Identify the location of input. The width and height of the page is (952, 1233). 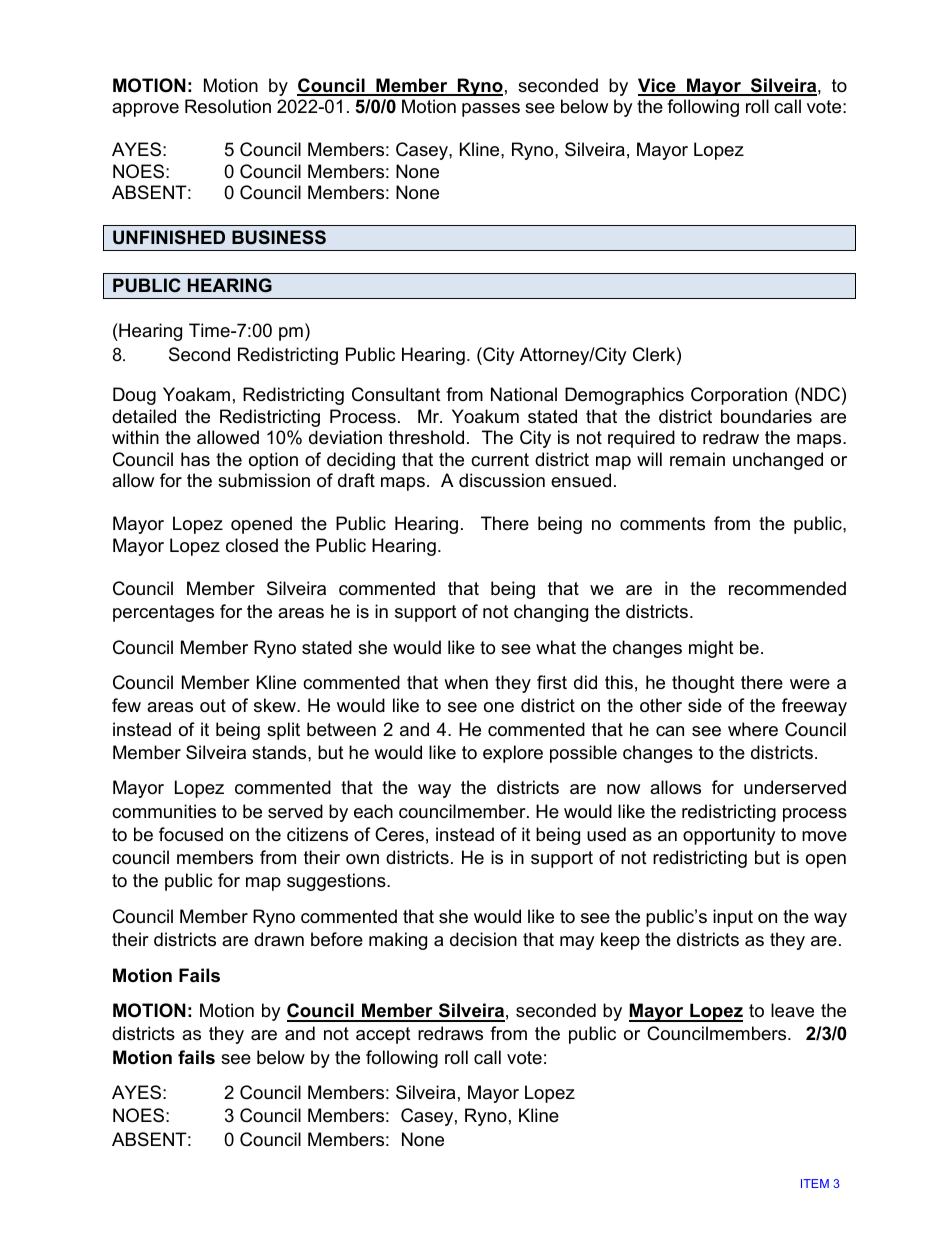
(733, 918).
